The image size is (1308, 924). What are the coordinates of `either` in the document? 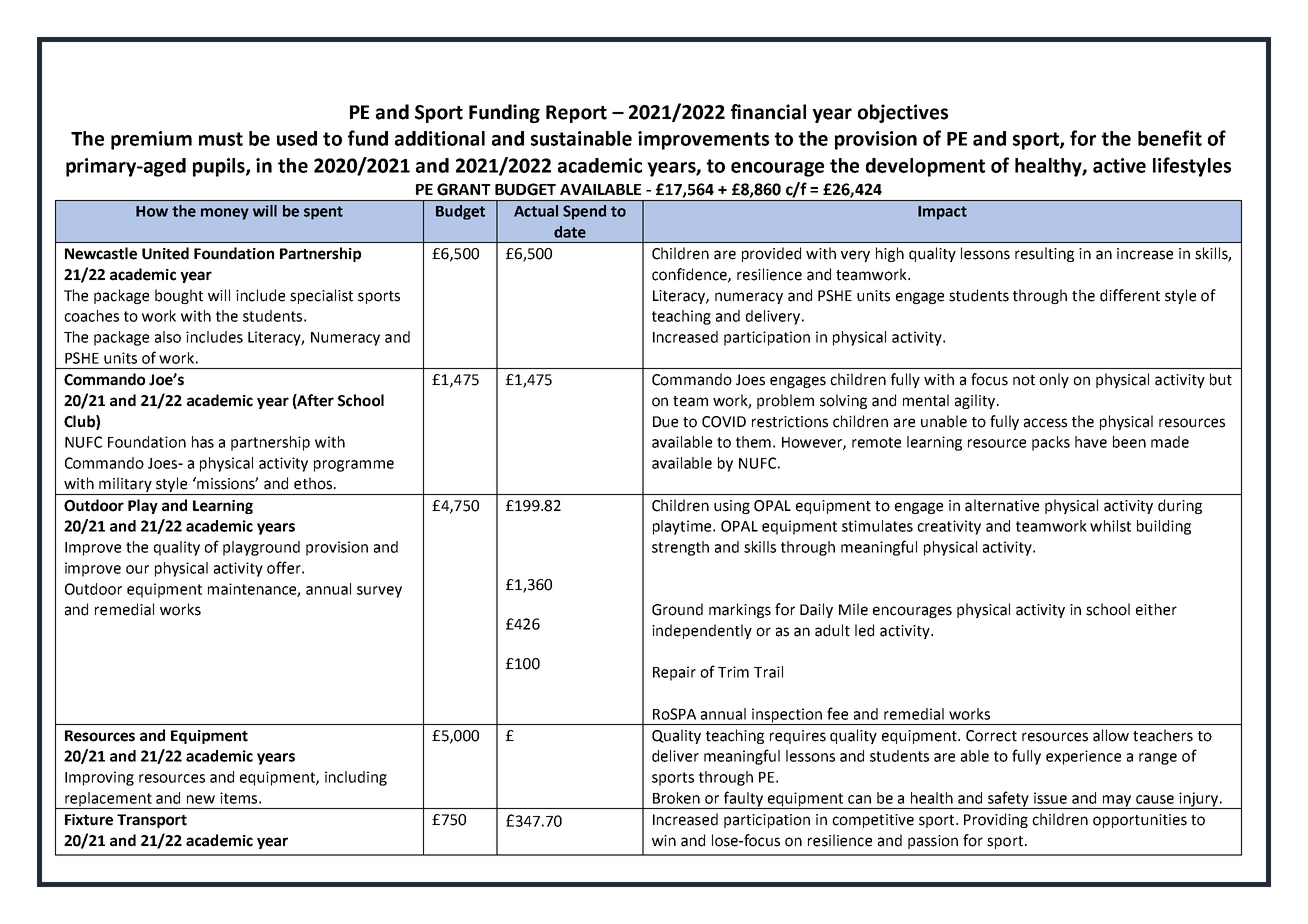 It's located at (1156, 609).
